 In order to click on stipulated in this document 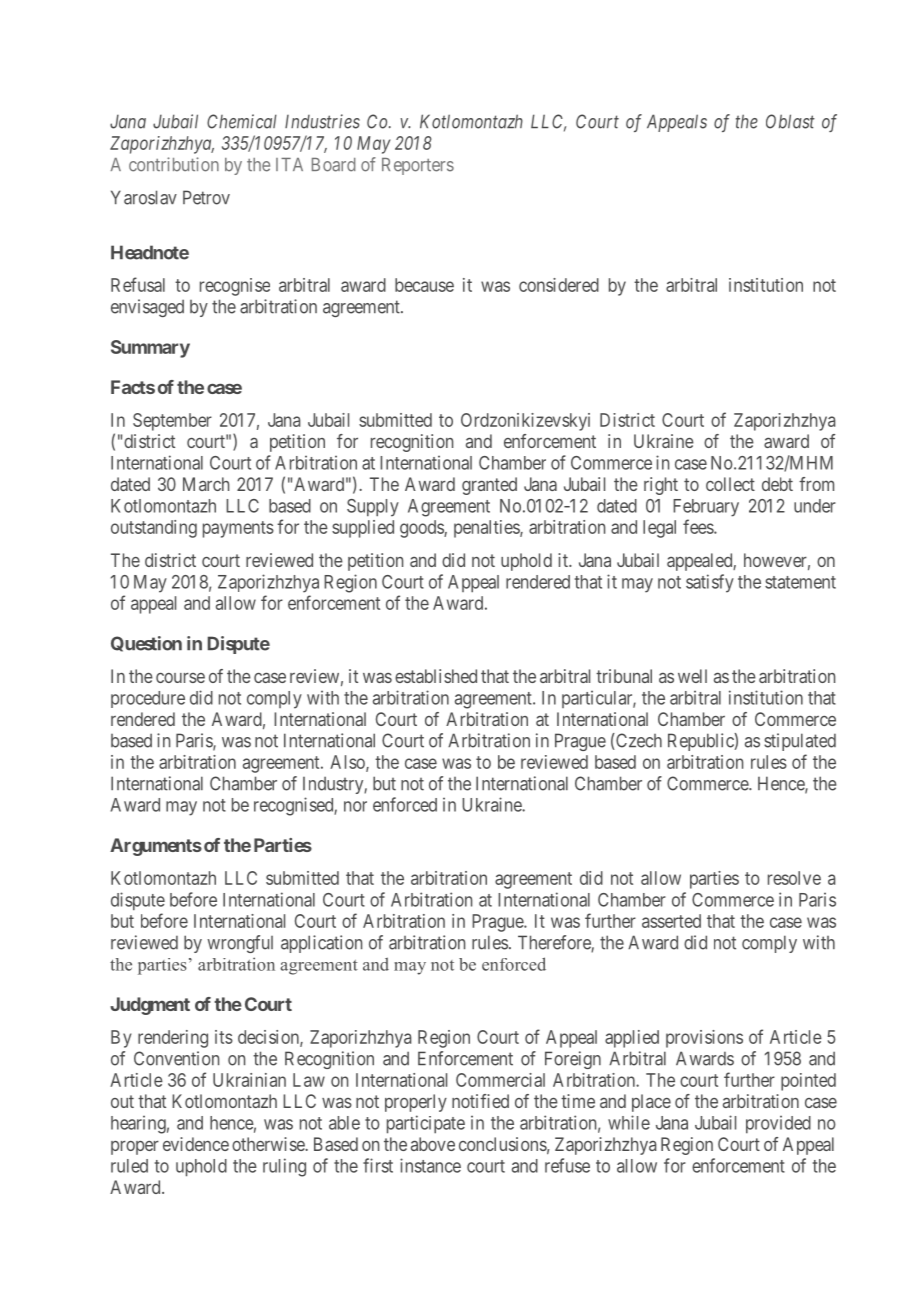, I will do `click(800, 742)`.
